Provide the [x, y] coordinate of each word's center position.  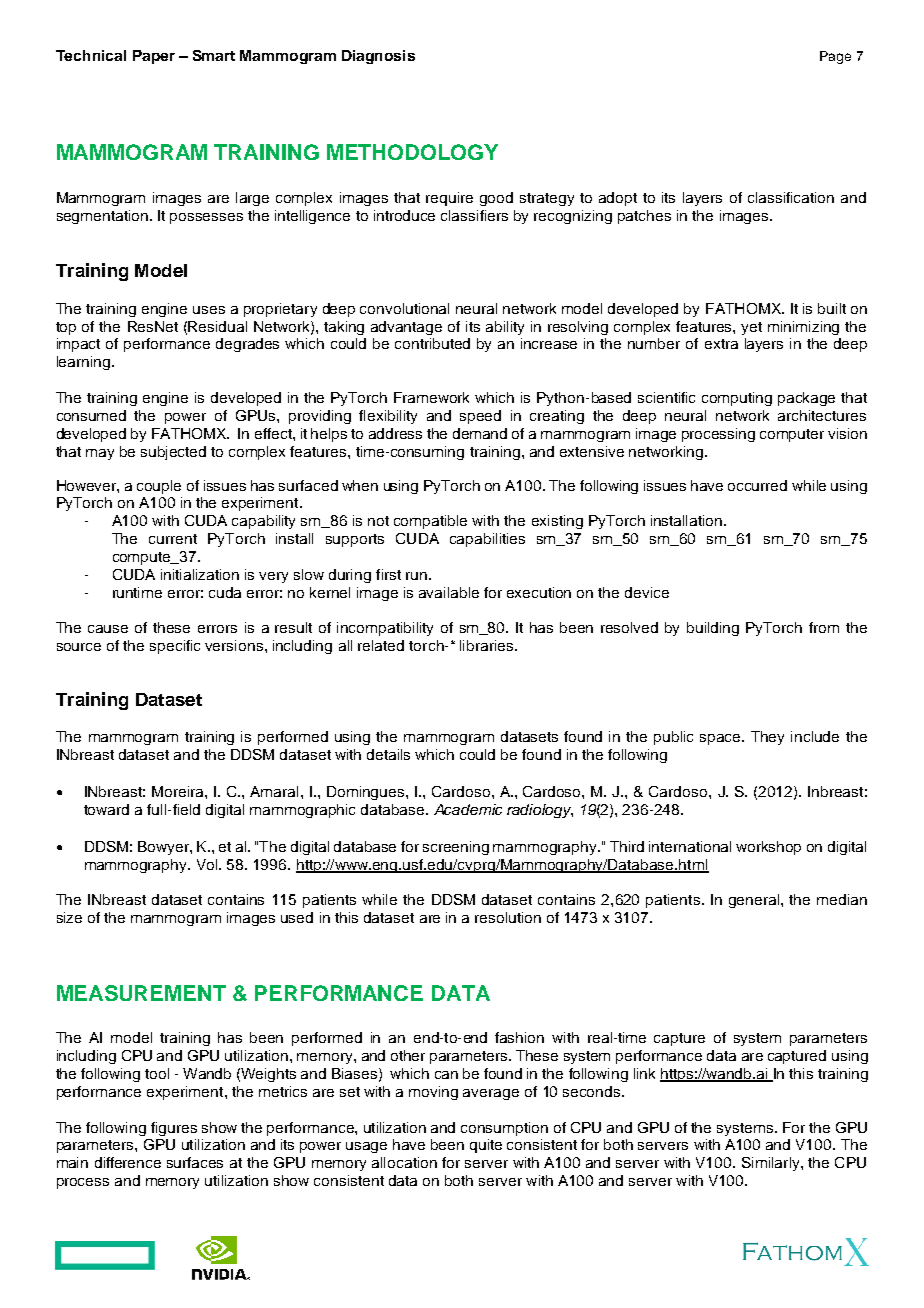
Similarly [772, 1164]
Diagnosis [378, 57]
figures [174, 1129]
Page [835, 57]
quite [486, 1146]
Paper [154, 57]
